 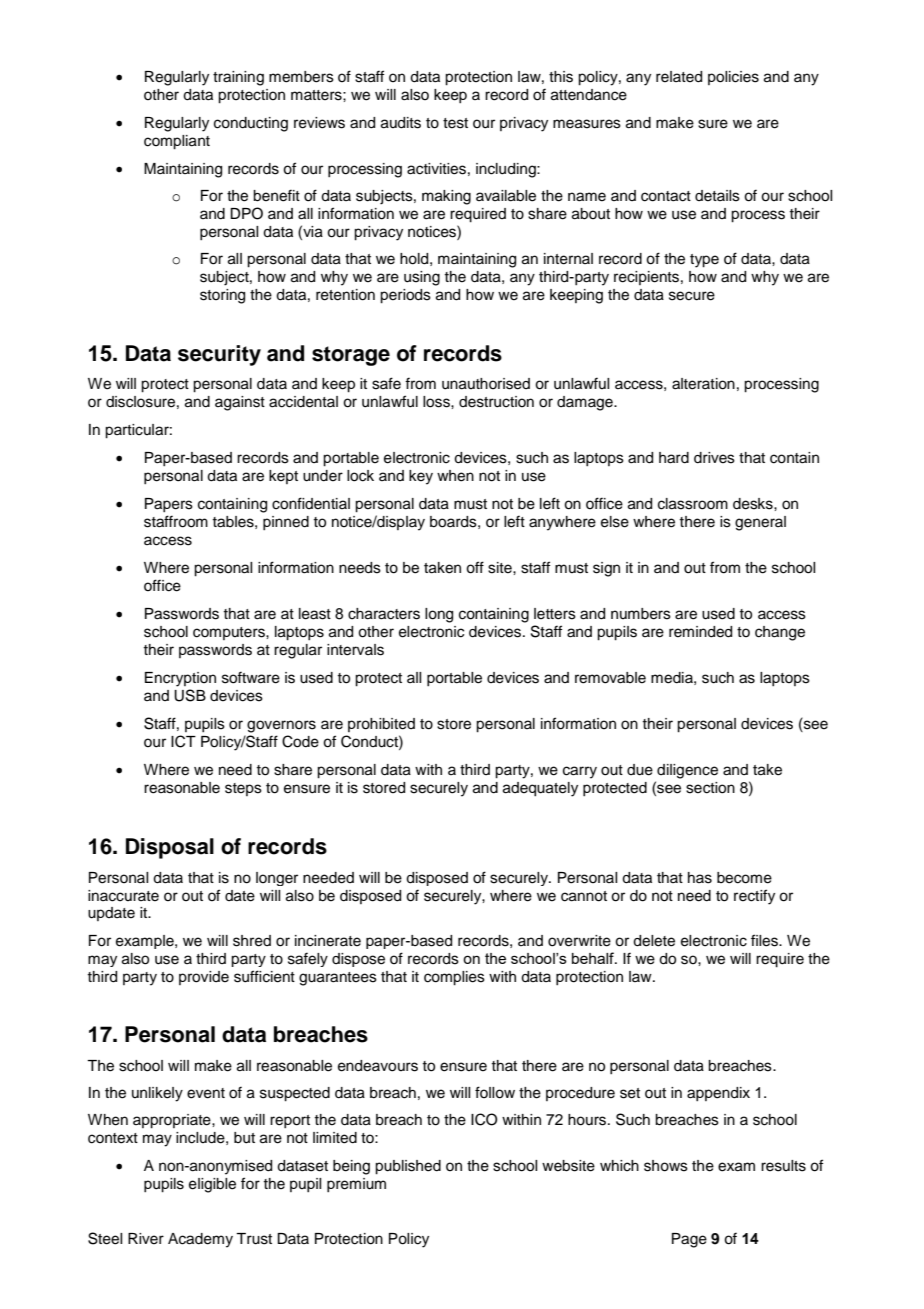 What do you see at coordinates (714, 458) in the screenshot?
I see `drives` at bounding box center [714, 458].
